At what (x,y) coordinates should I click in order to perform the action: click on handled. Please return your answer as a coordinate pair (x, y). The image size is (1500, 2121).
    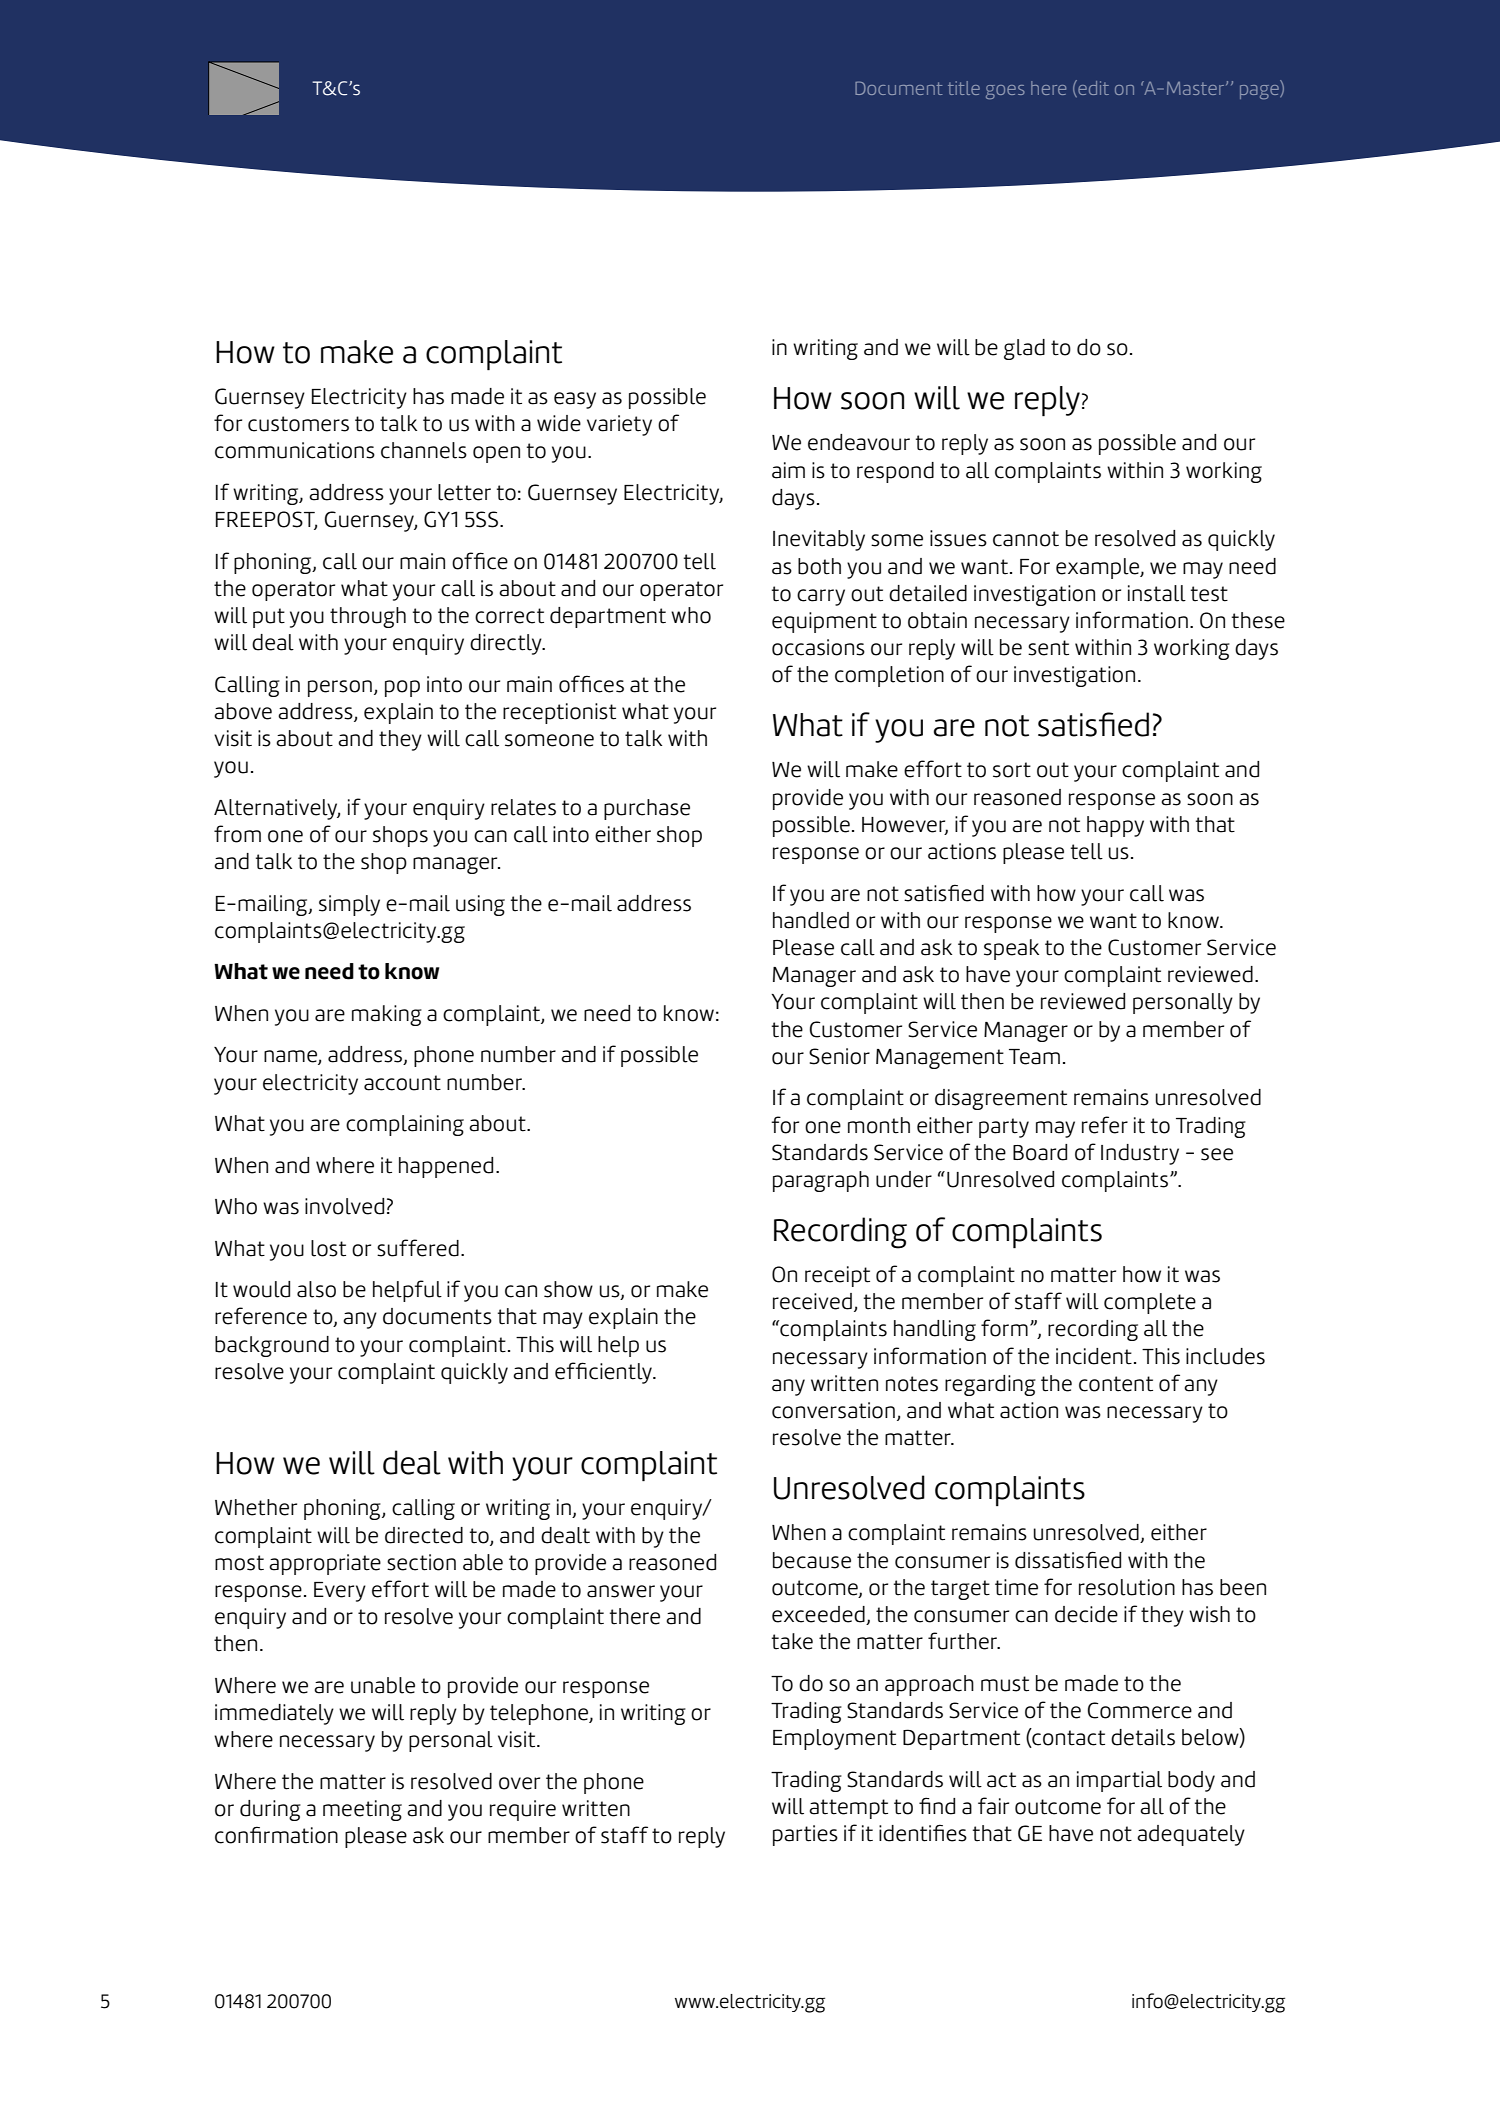
    Looking at the image, I should click on (811, 920).
